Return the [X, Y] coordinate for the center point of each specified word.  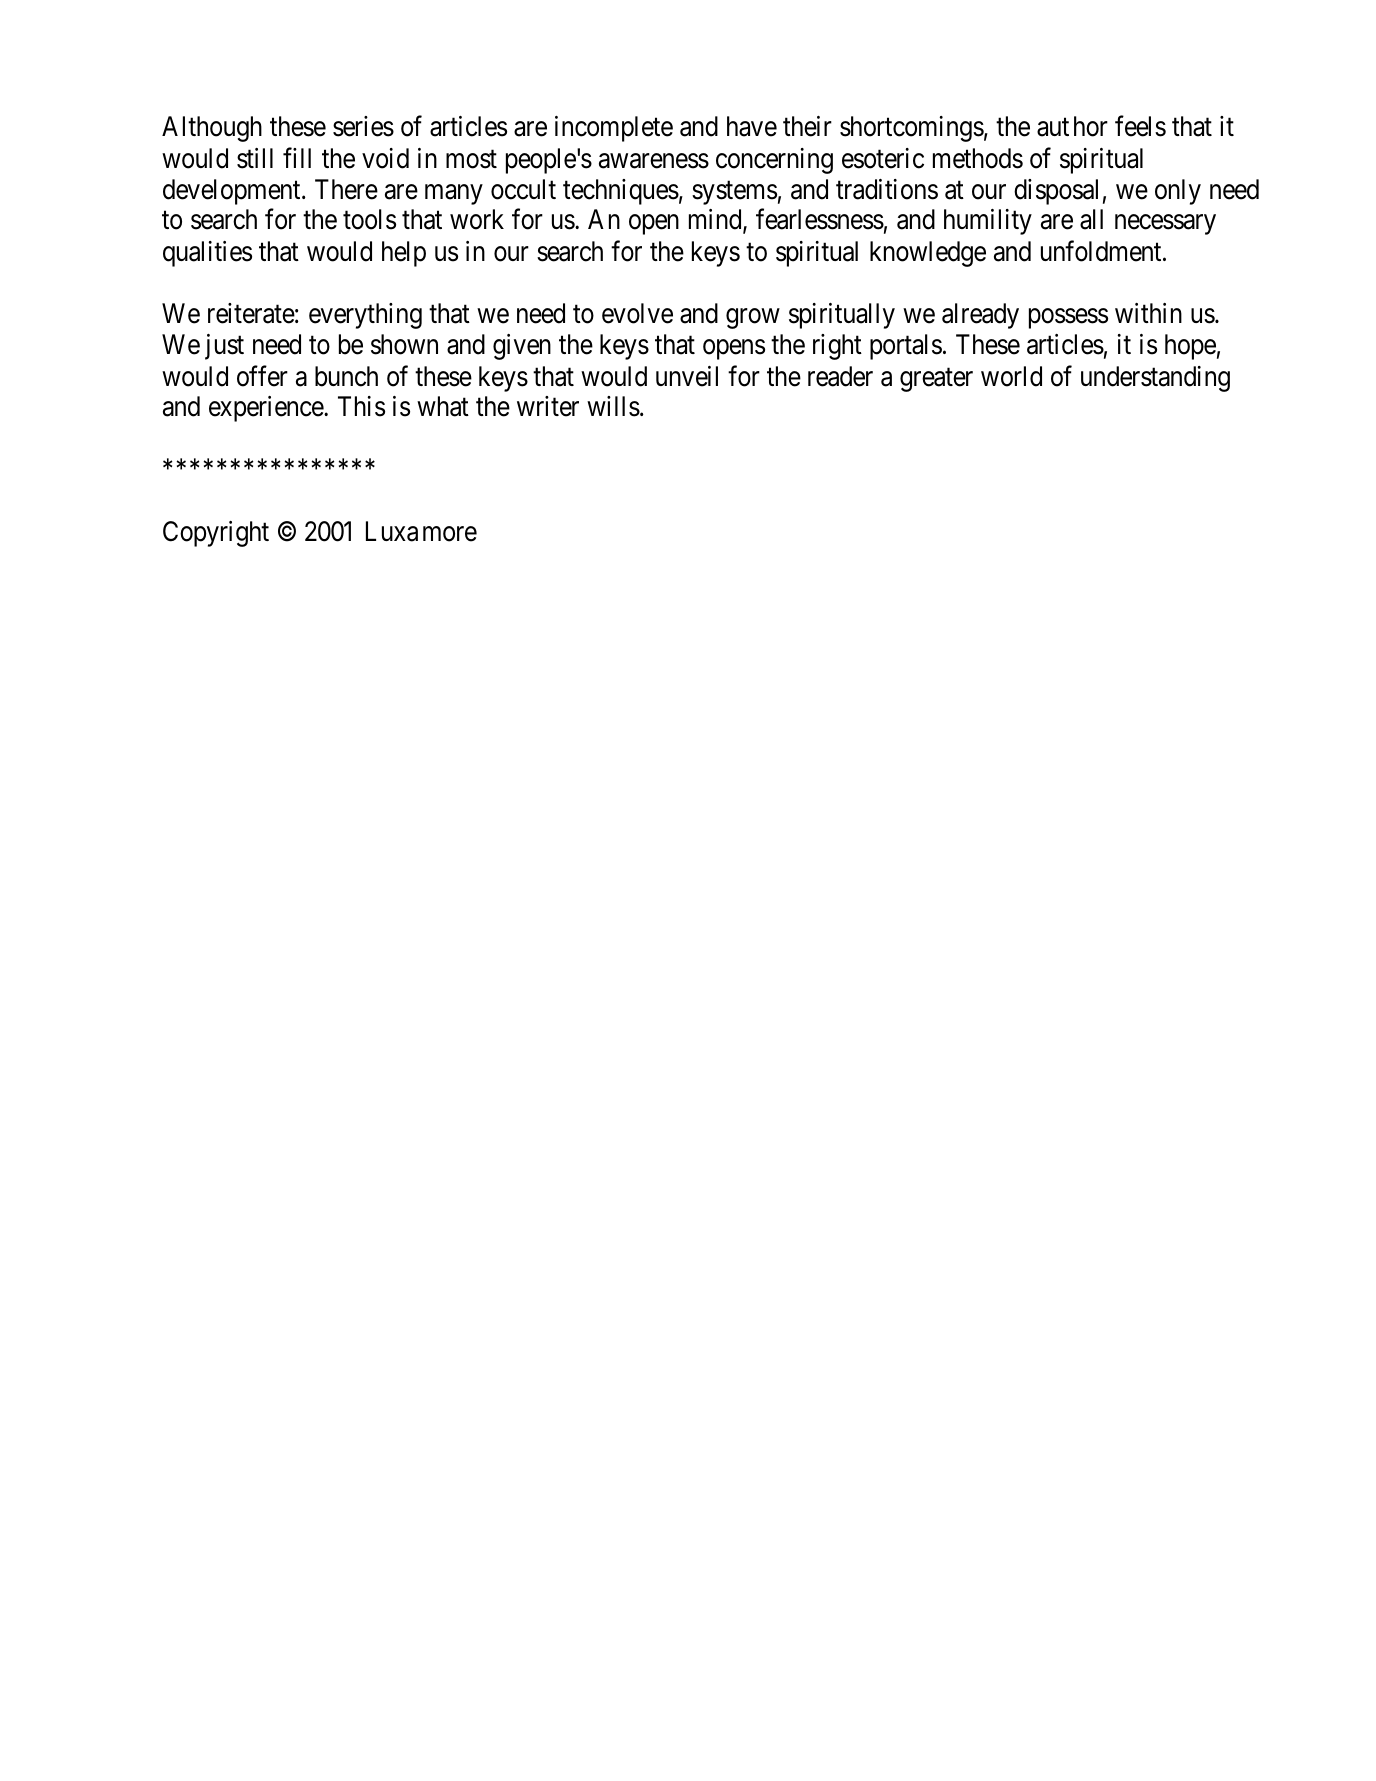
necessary [1165, 224]
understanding [1155, 379]
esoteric [883, 158]
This [361, 406]
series [363, 126]
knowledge [928, 254]
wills [613, 406]
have [752, 126]
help [404, 254]
